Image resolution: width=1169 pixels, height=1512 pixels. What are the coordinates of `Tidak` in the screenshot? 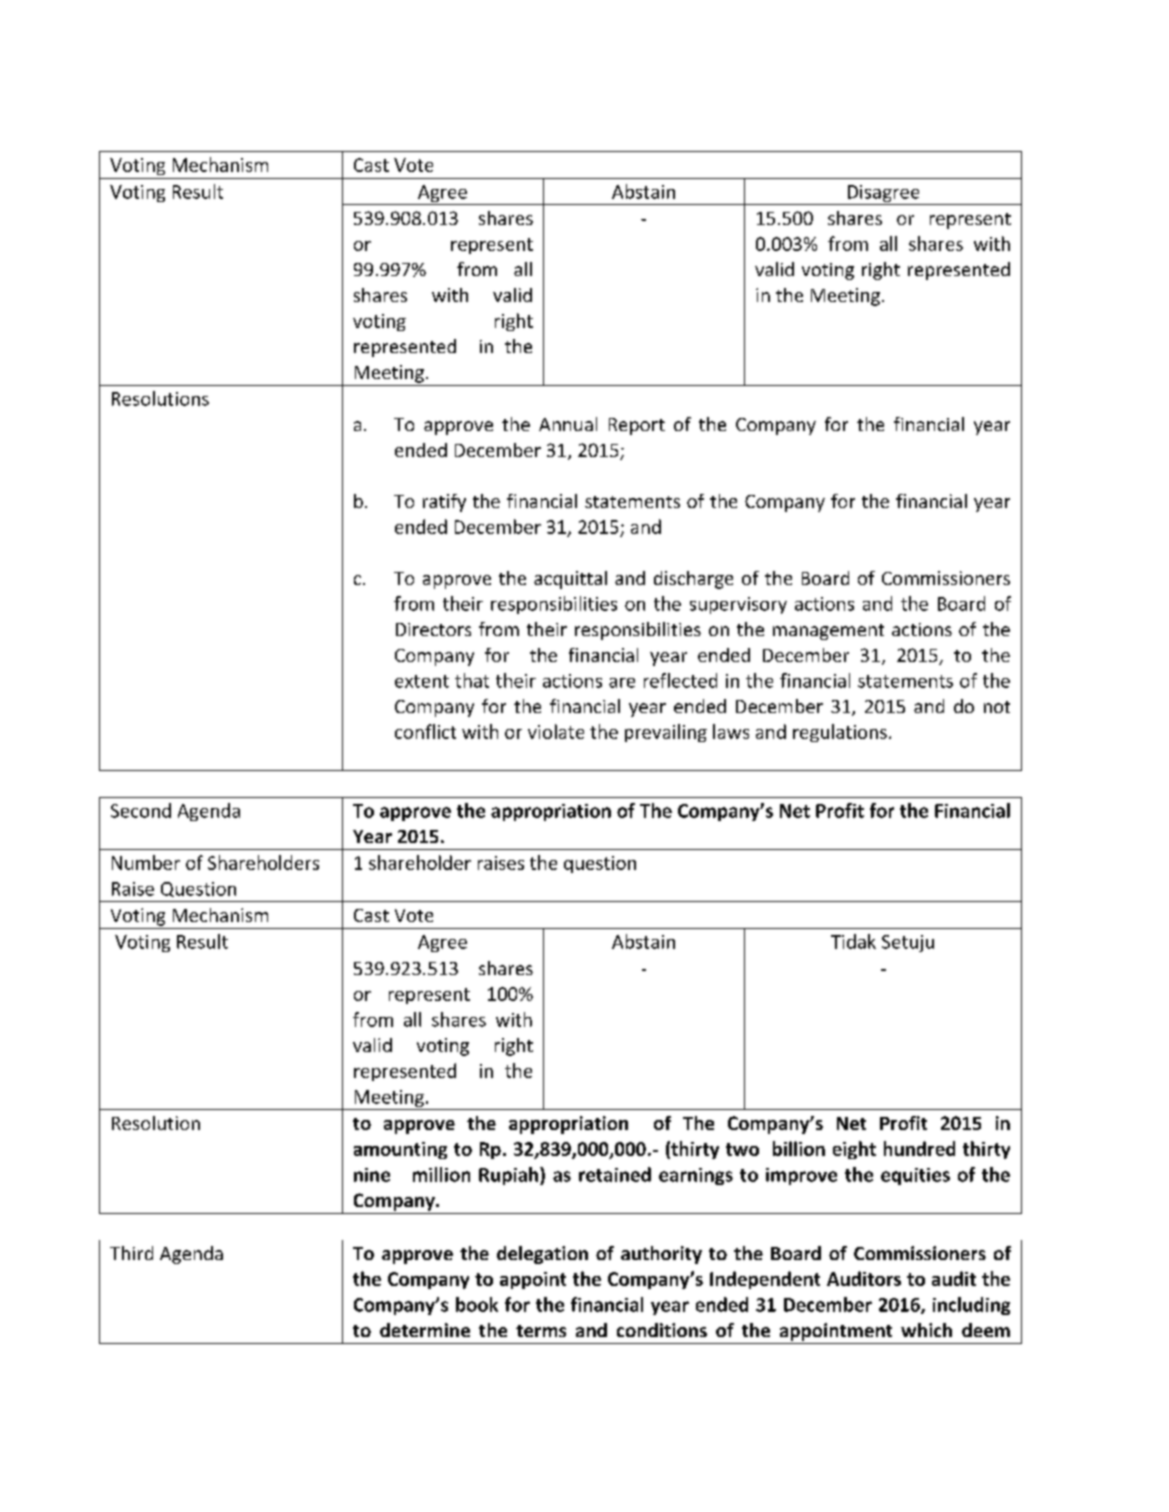 It's located at (853, 941).
